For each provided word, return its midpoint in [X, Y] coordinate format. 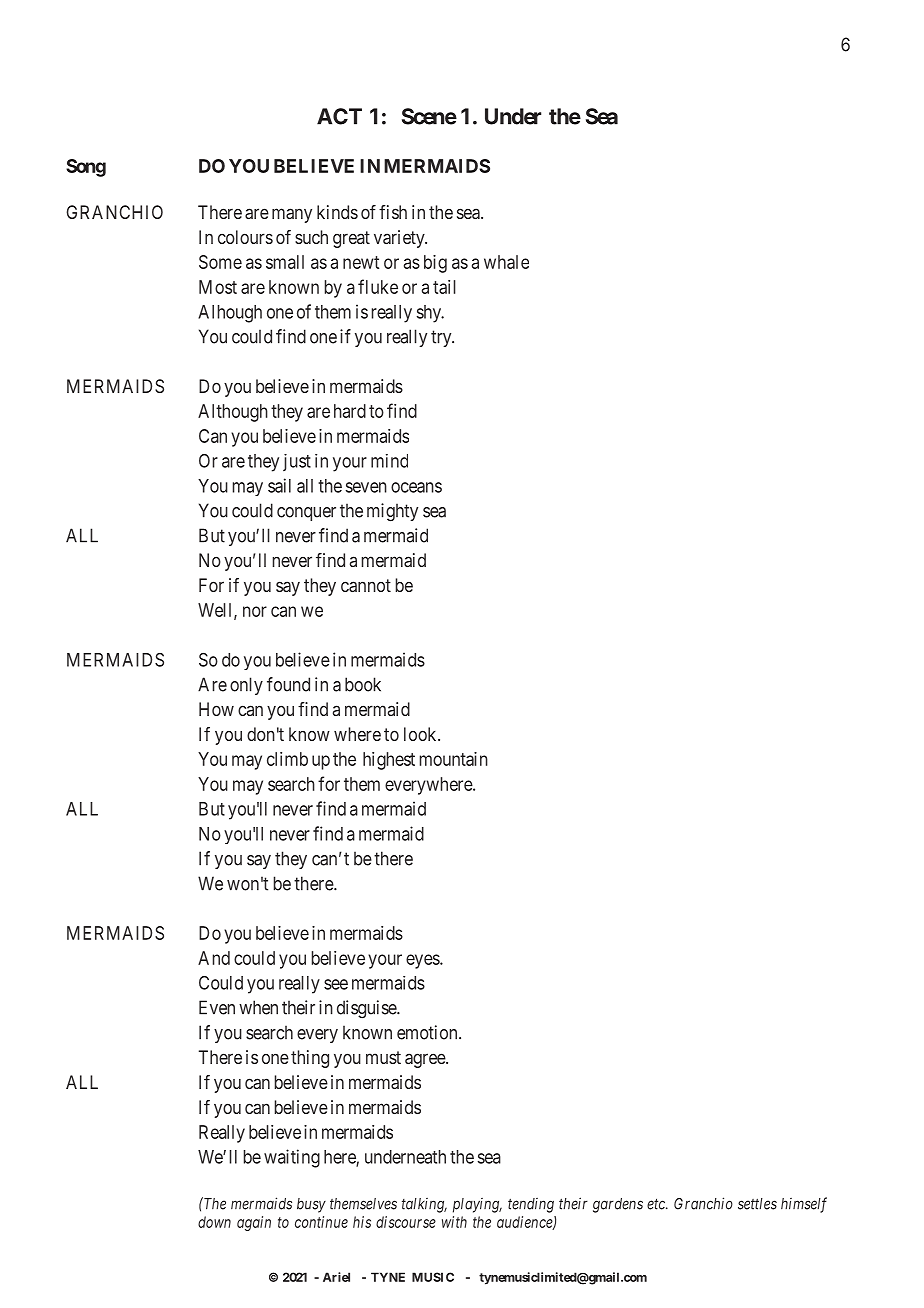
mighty [392, 512]
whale [506, 262]
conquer [306, 514]
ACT [339, 116]
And [214, 958]
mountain [454, 759]
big [435, 264]
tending [531, 1205]
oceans [416, 487]
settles [757, 1204]
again [254, 1223]
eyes [423, 961]
